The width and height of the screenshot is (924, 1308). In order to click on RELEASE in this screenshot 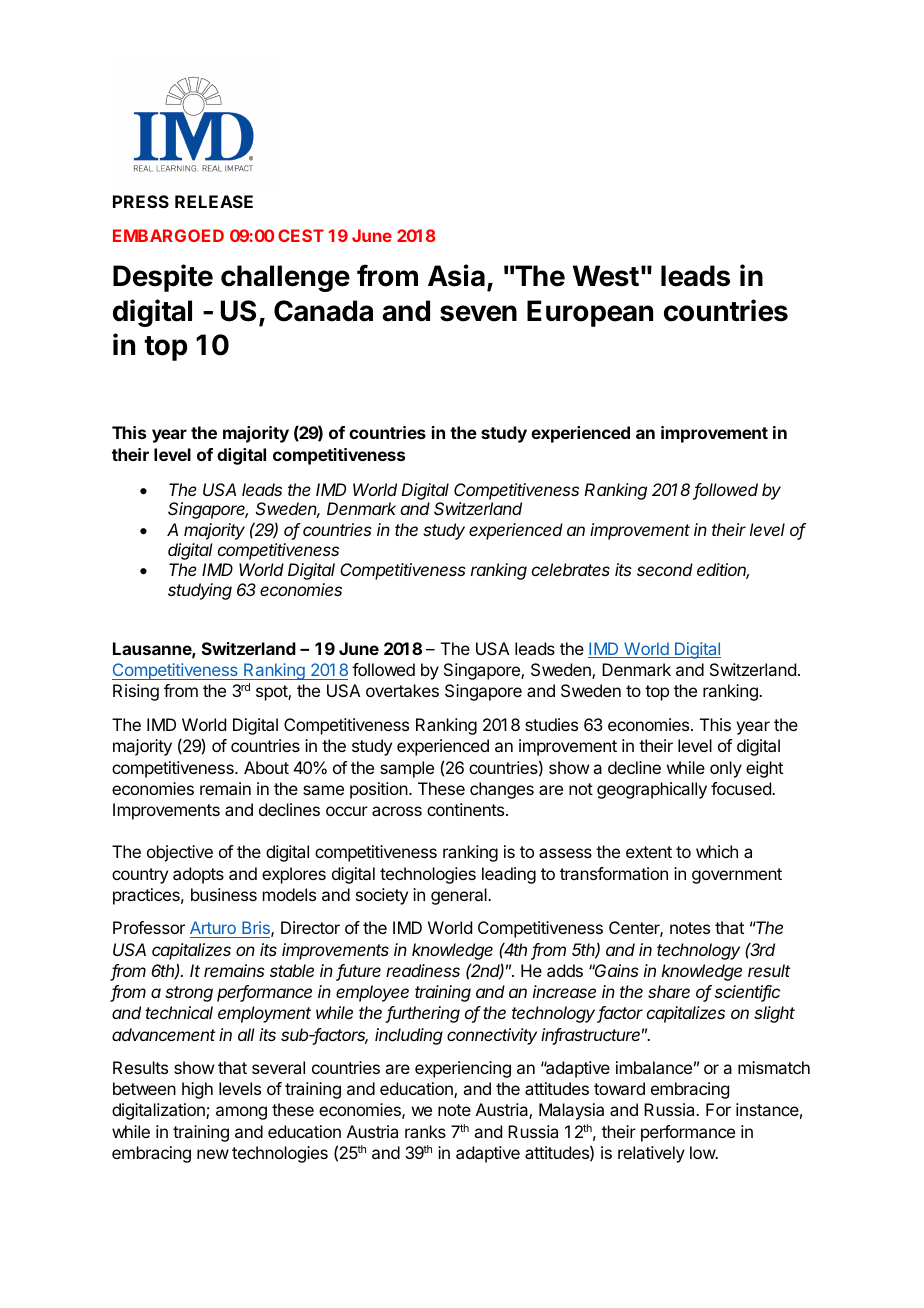, I will do `click(214, 201)`.
